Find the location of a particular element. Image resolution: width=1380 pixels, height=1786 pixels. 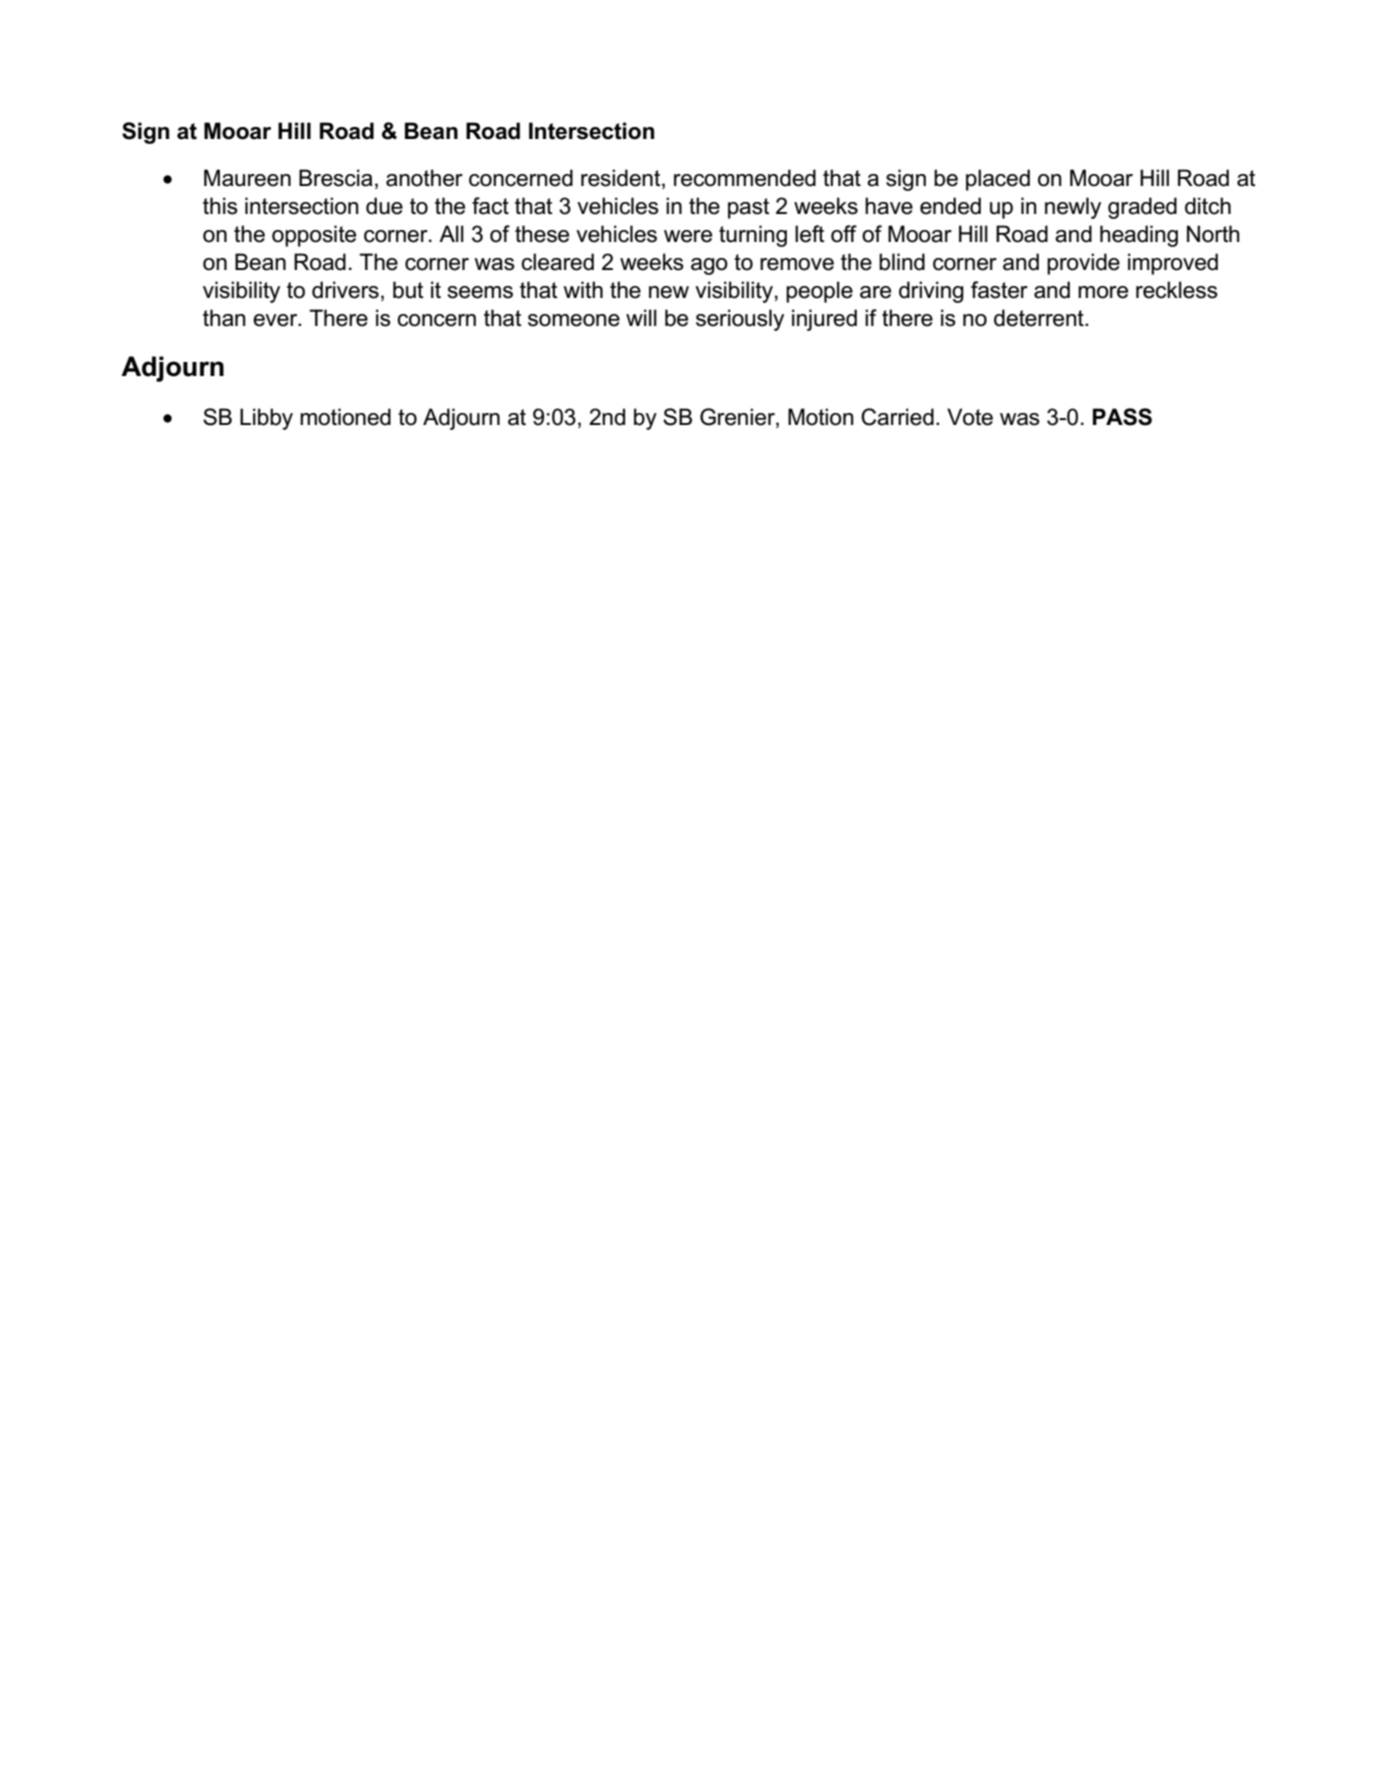

Carried is located at coordinates (897, 417).
